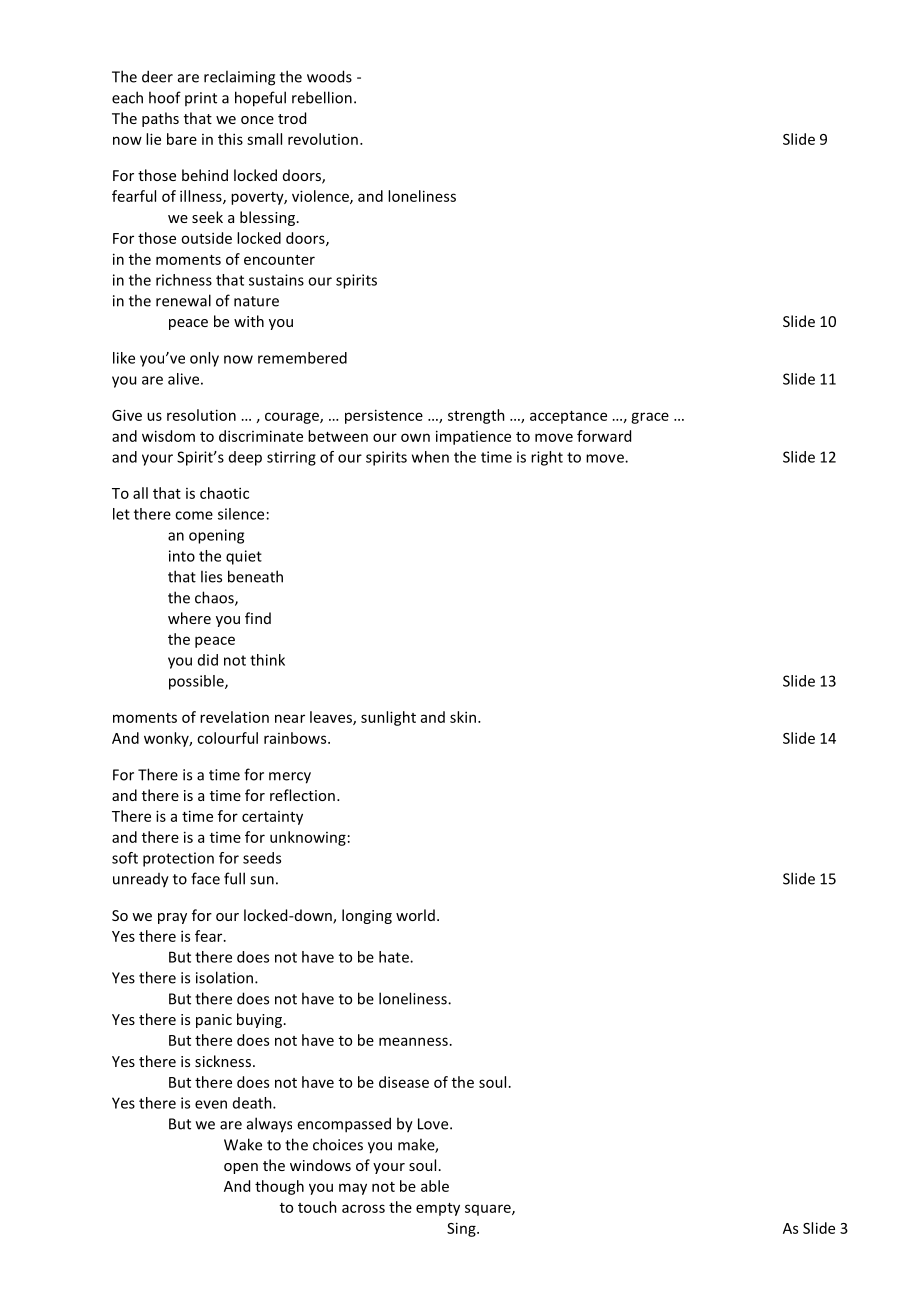 The image size is (924, 1307). I want to click on only, so click(204, 359).
